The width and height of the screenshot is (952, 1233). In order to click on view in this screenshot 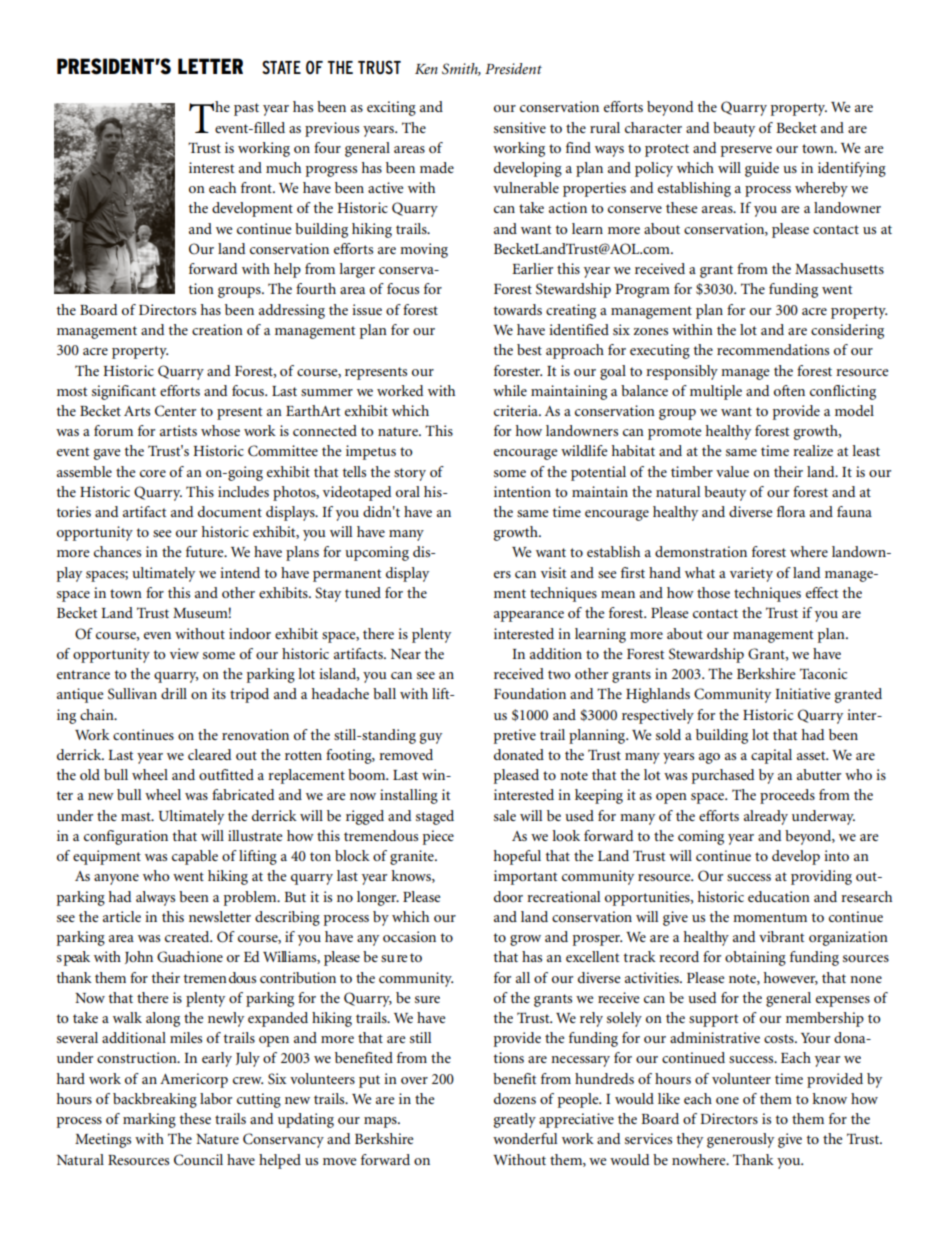, I will do `click(184, 653)`.
